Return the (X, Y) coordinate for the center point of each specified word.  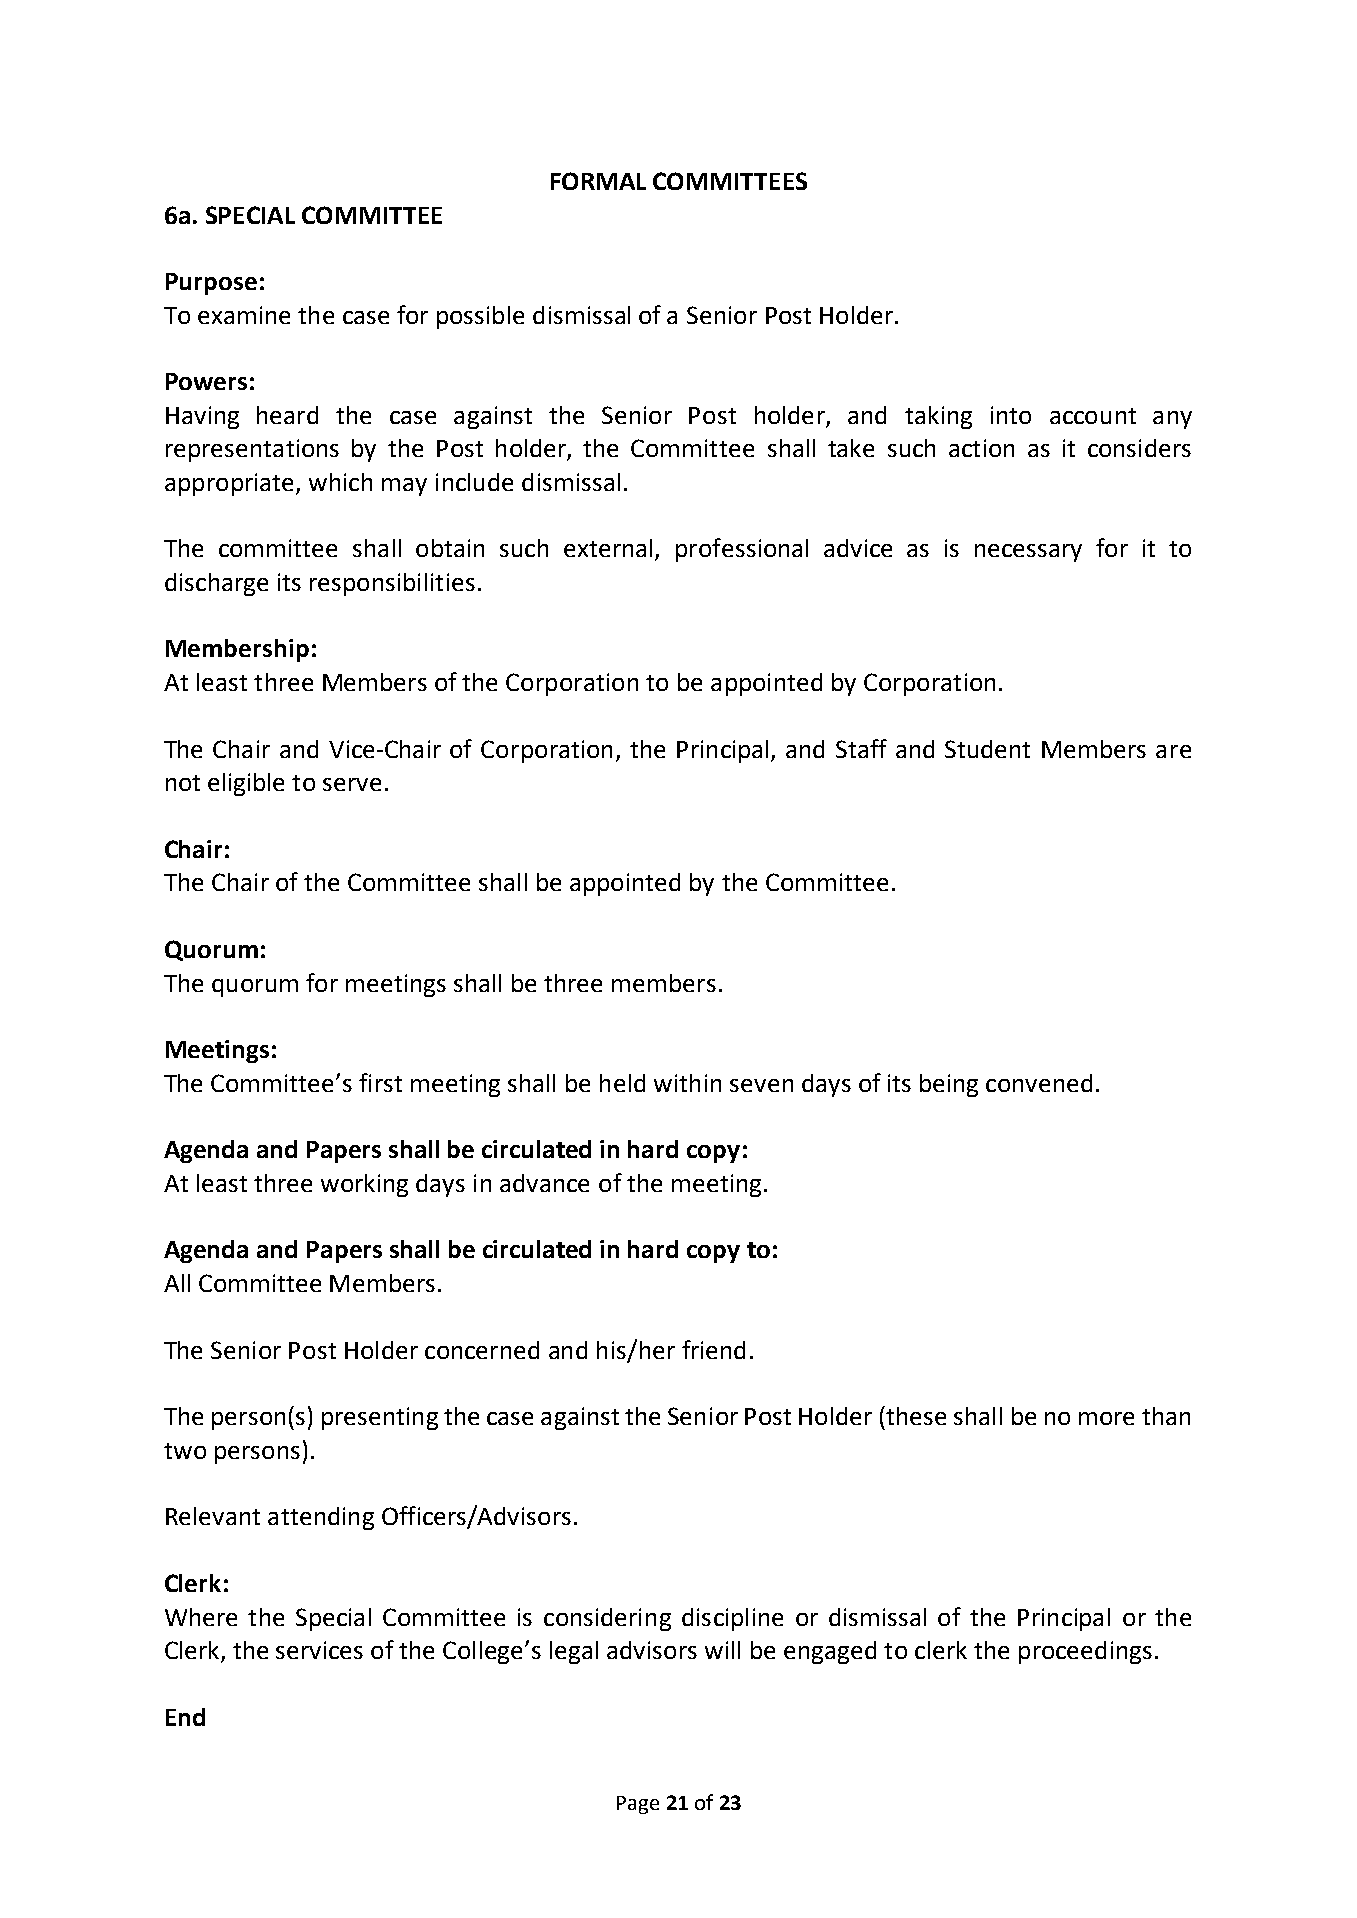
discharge (216, 584)
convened (1039, 1083)
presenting (380, 1418)
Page (638, 1805)
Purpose (211, 284)
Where (201, 1617)
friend (713, 1349)
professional (742, 550)
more (1106, 1418)
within (687, 1083)
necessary (1028, 553)
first (380, 1082)
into (1011, 415)
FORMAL (598, 181)
